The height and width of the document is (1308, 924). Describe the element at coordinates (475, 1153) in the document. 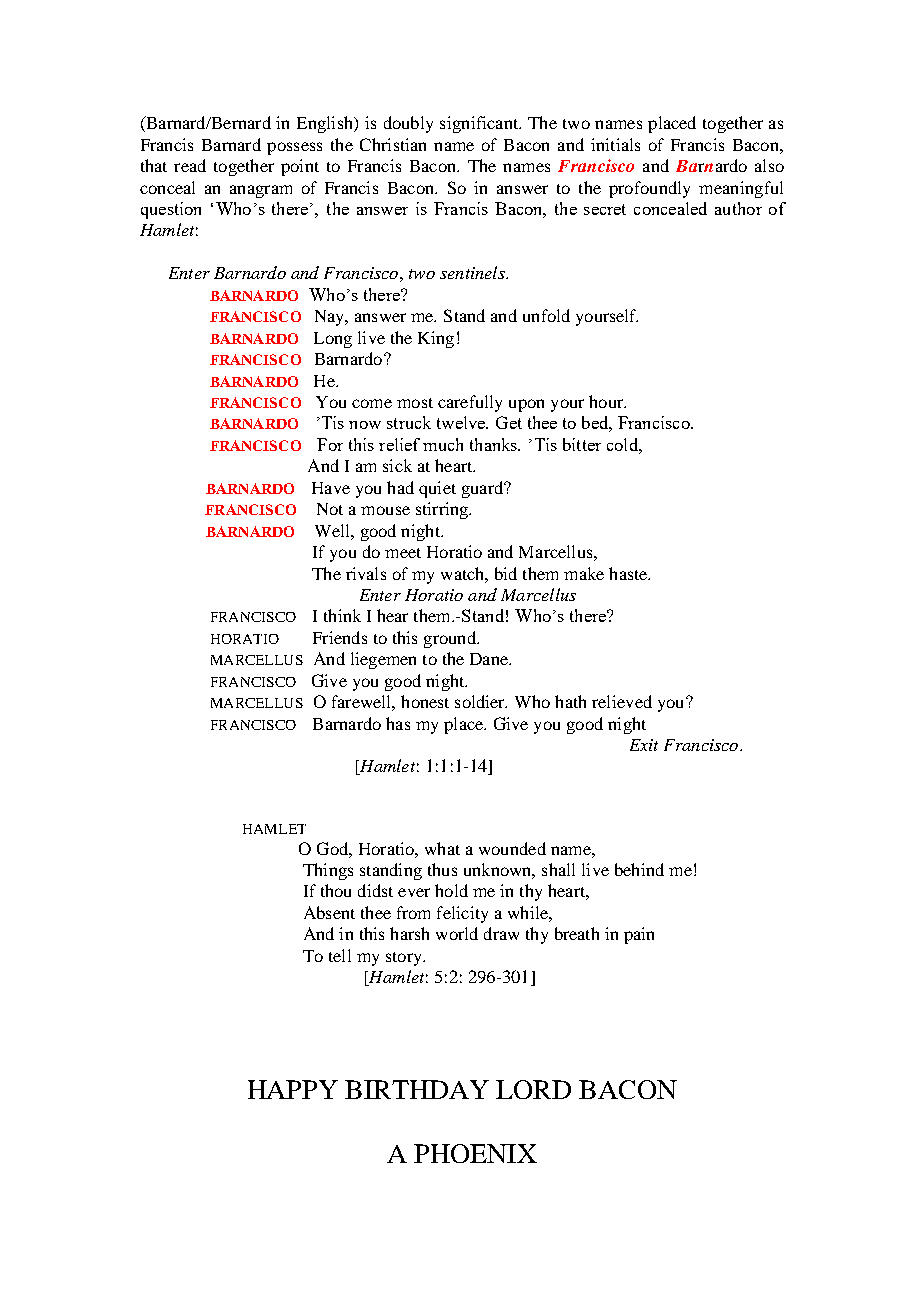

I see `PHOENIX` at that location.
